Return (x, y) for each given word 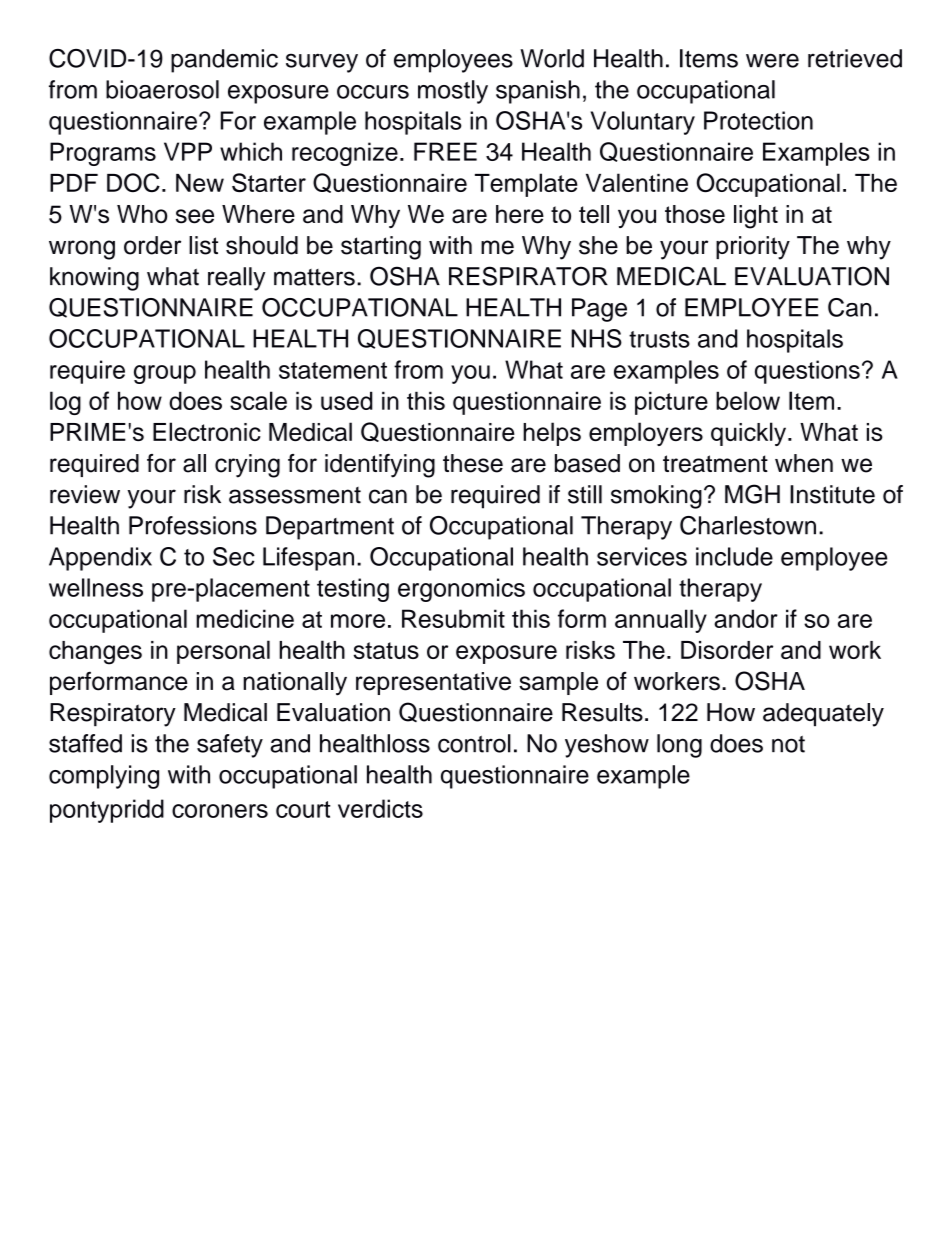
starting (381, 248)
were (772, 60)
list (203, 245)
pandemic (224, 61)
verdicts (380, 808)
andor (746, 618)
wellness (96, 587)
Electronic (207, 431)
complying (104, 777)
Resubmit (453, 618)
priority (753, 248)
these (473, 463)
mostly (453, 92)
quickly (750, 434)
